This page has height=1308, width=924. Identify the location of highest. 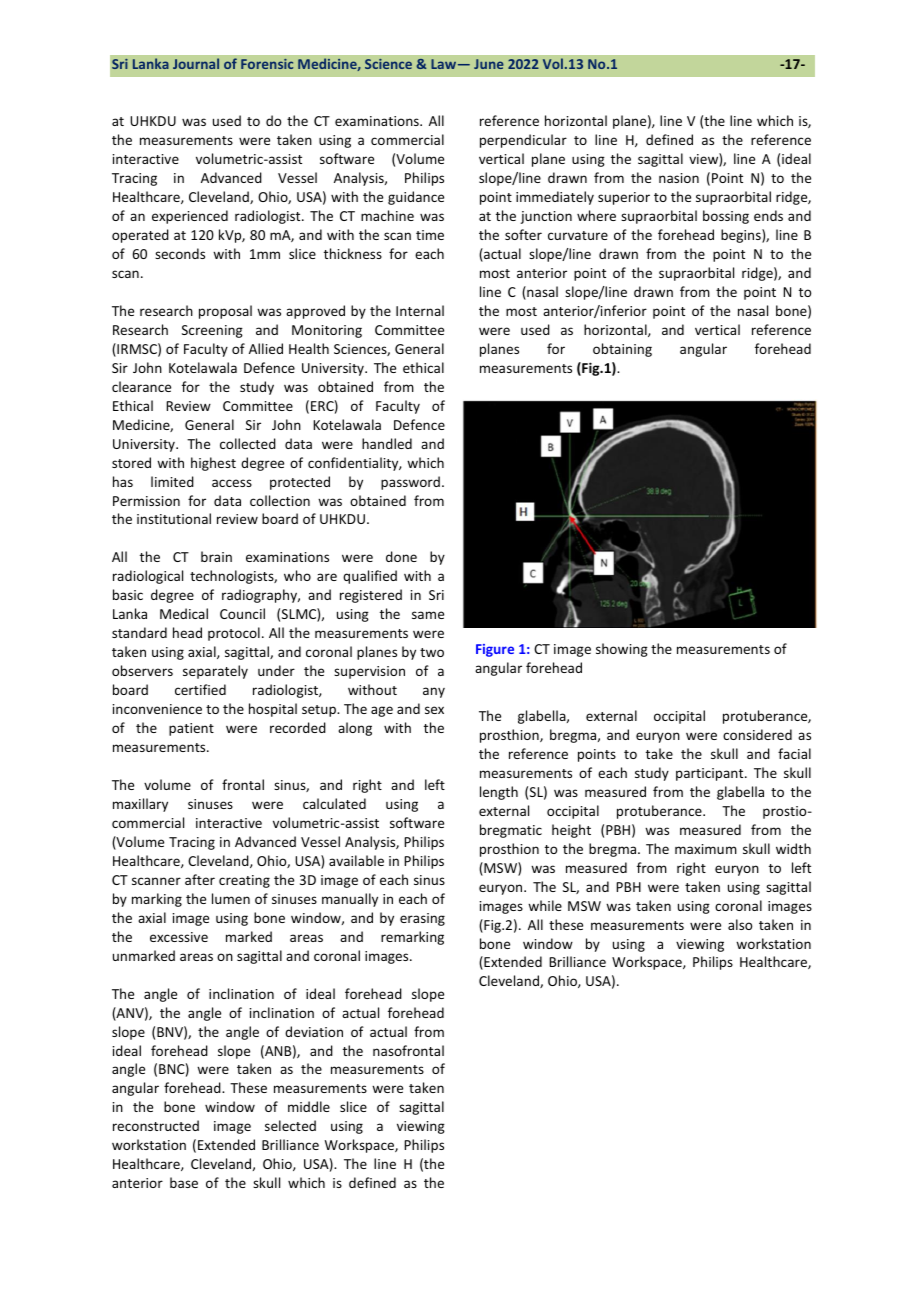
(213, 464).
